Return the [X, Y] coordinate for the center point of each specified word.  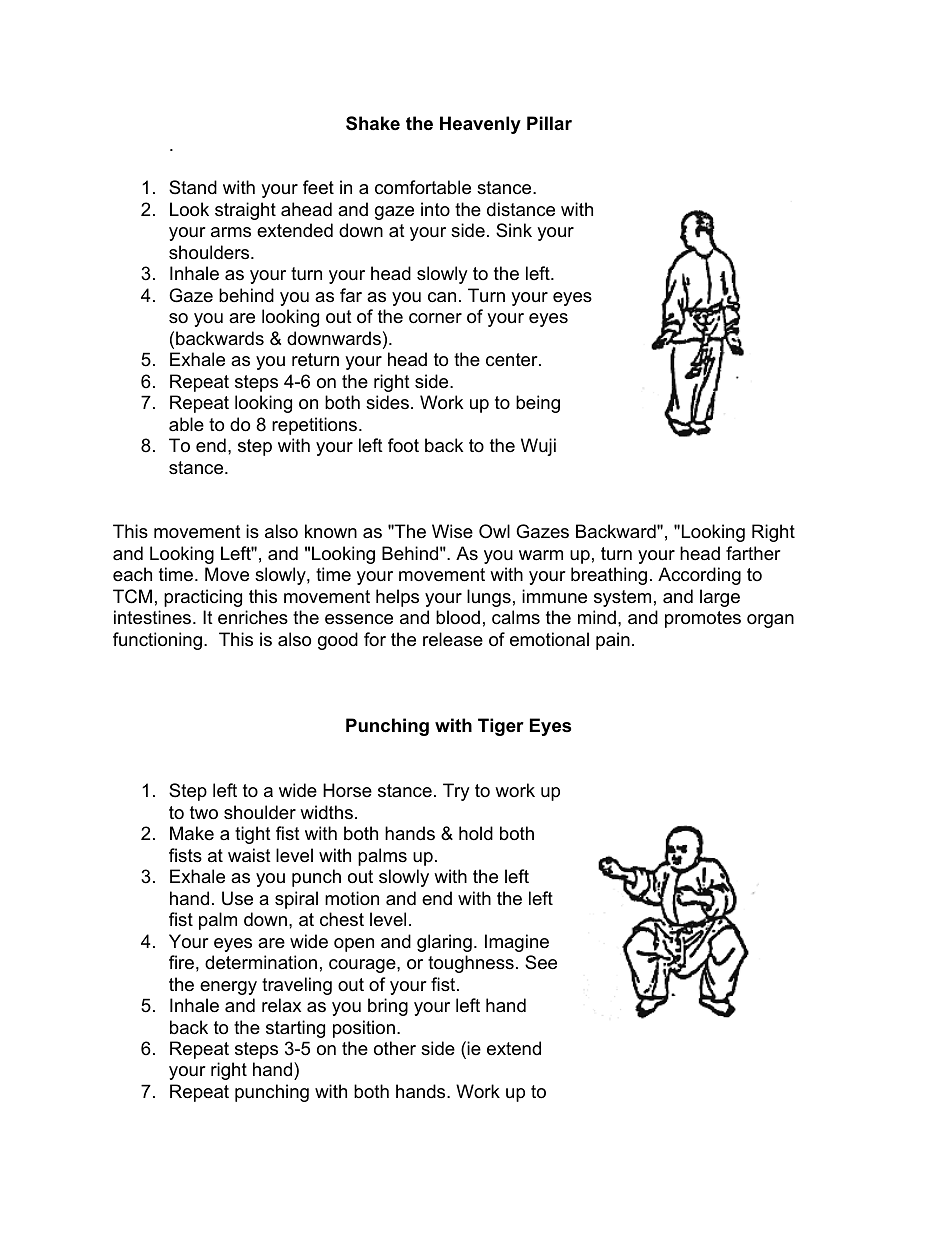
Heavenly [480, 125]
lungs [489, 598]
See [541, 962]
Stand [193, 187]
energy [228, 988]
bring [388, 1007]
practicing [203, 598]
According [699, 576]
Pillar [549, 123]
